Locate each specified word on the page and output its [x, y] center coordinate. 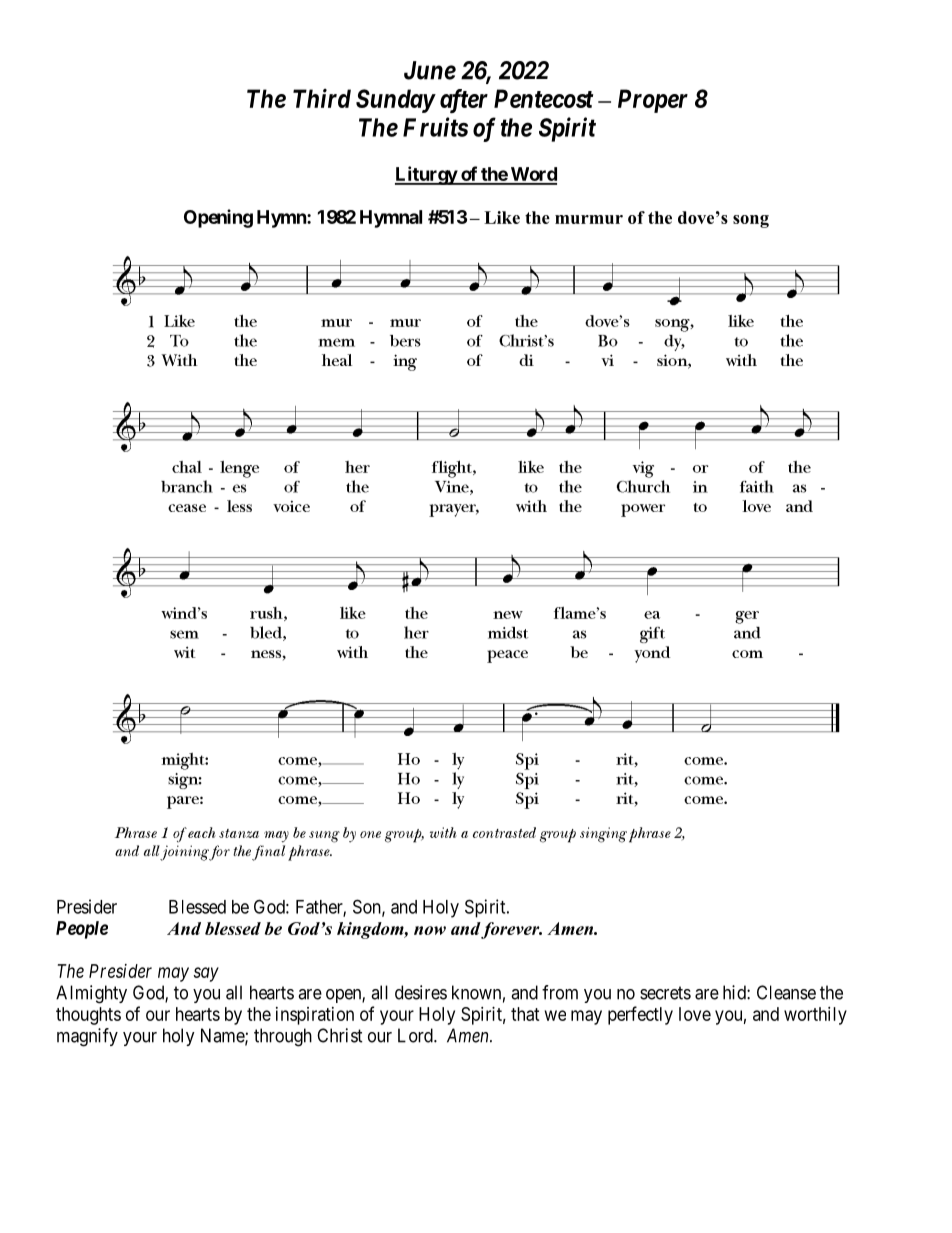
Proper [653, 101]
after [464, 101]
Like [502, 217]
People [82, 930]
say [206, 974]
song [751, 221]
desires [421, 992]
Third [322, 98]
